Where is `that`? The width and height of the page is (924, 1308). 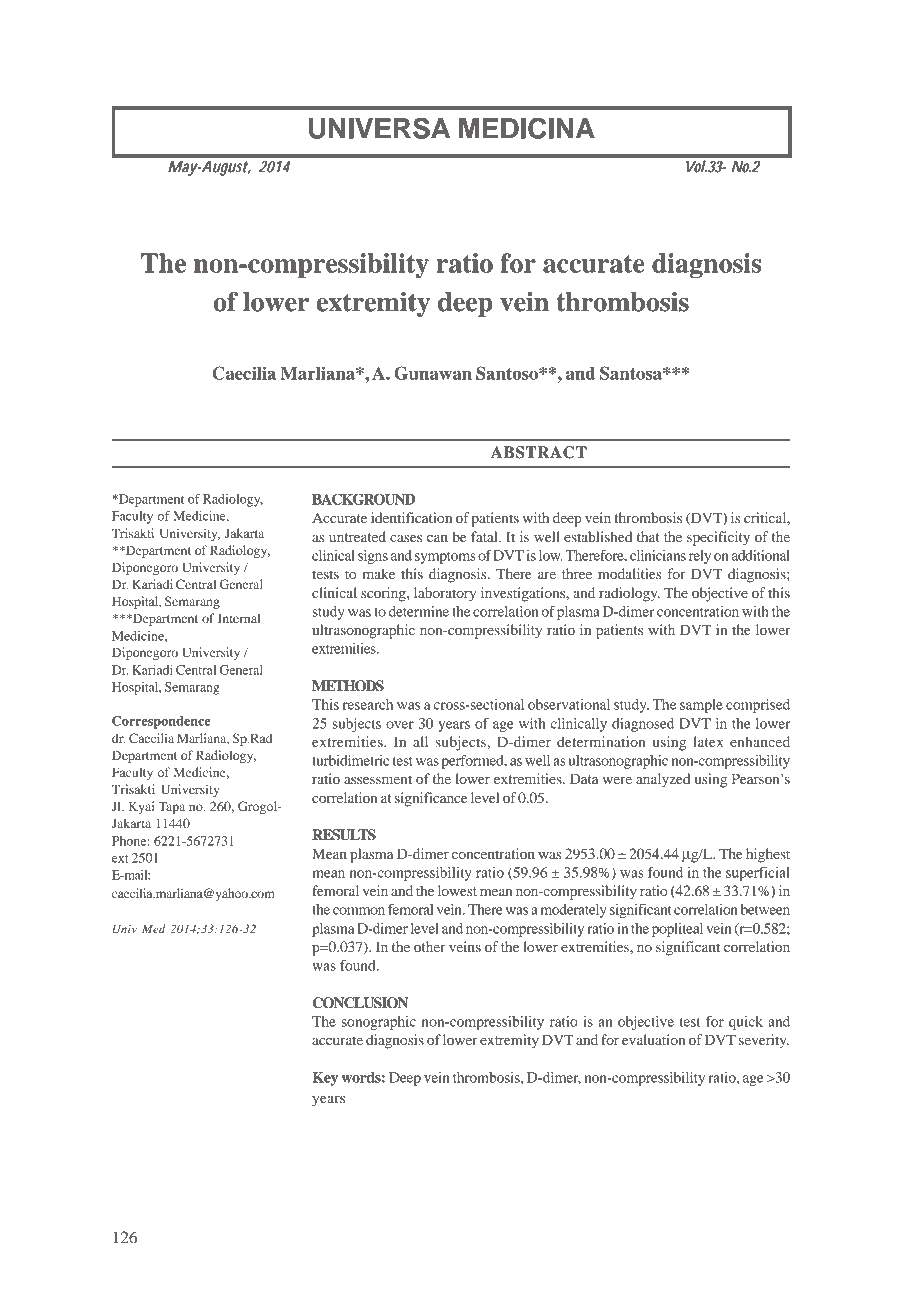 that is located at coordinates (648, 536).
